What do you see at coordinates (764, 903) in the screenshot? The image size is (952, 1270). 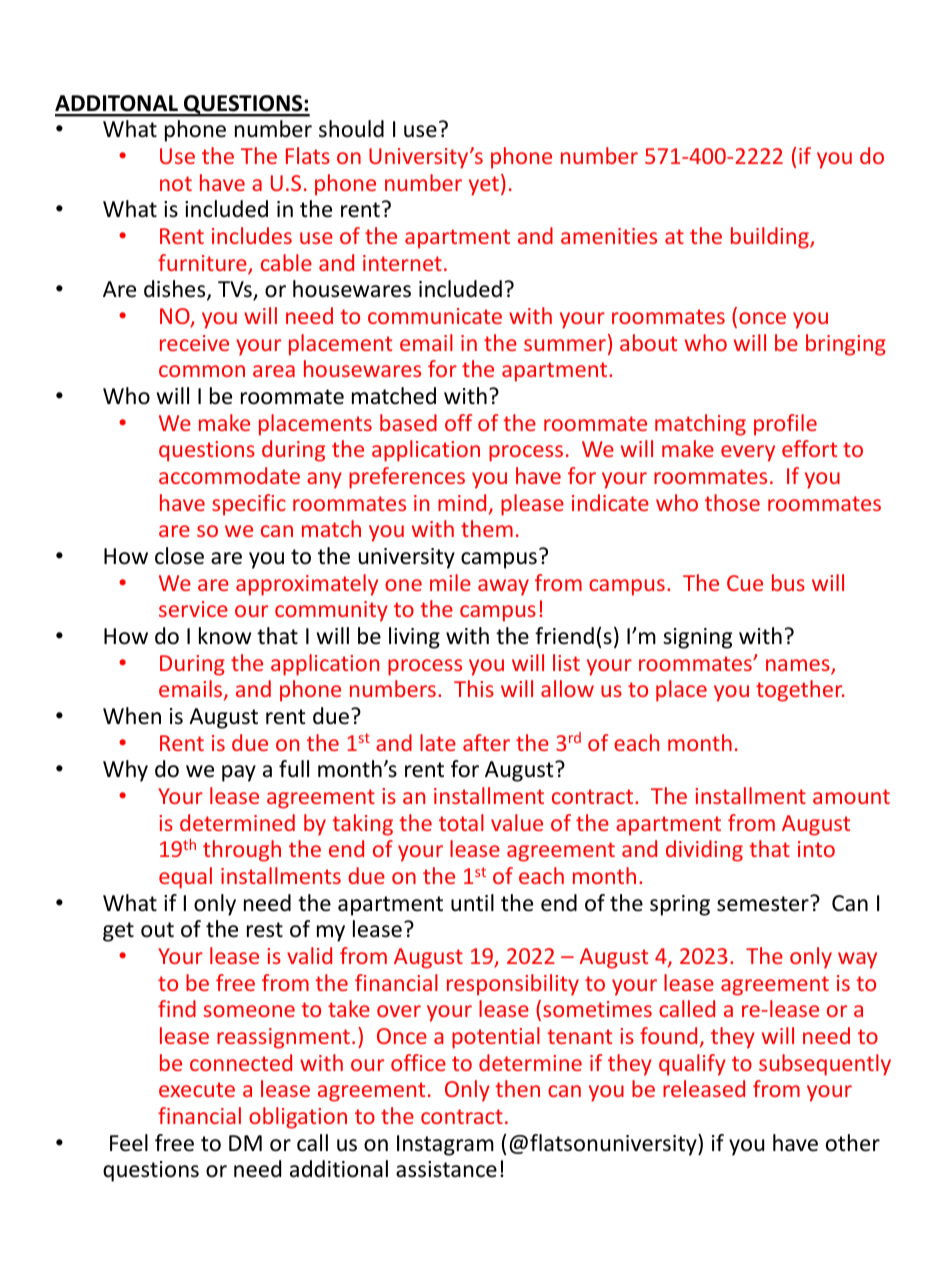 I see `semester` at bounding box center [764, 903].
